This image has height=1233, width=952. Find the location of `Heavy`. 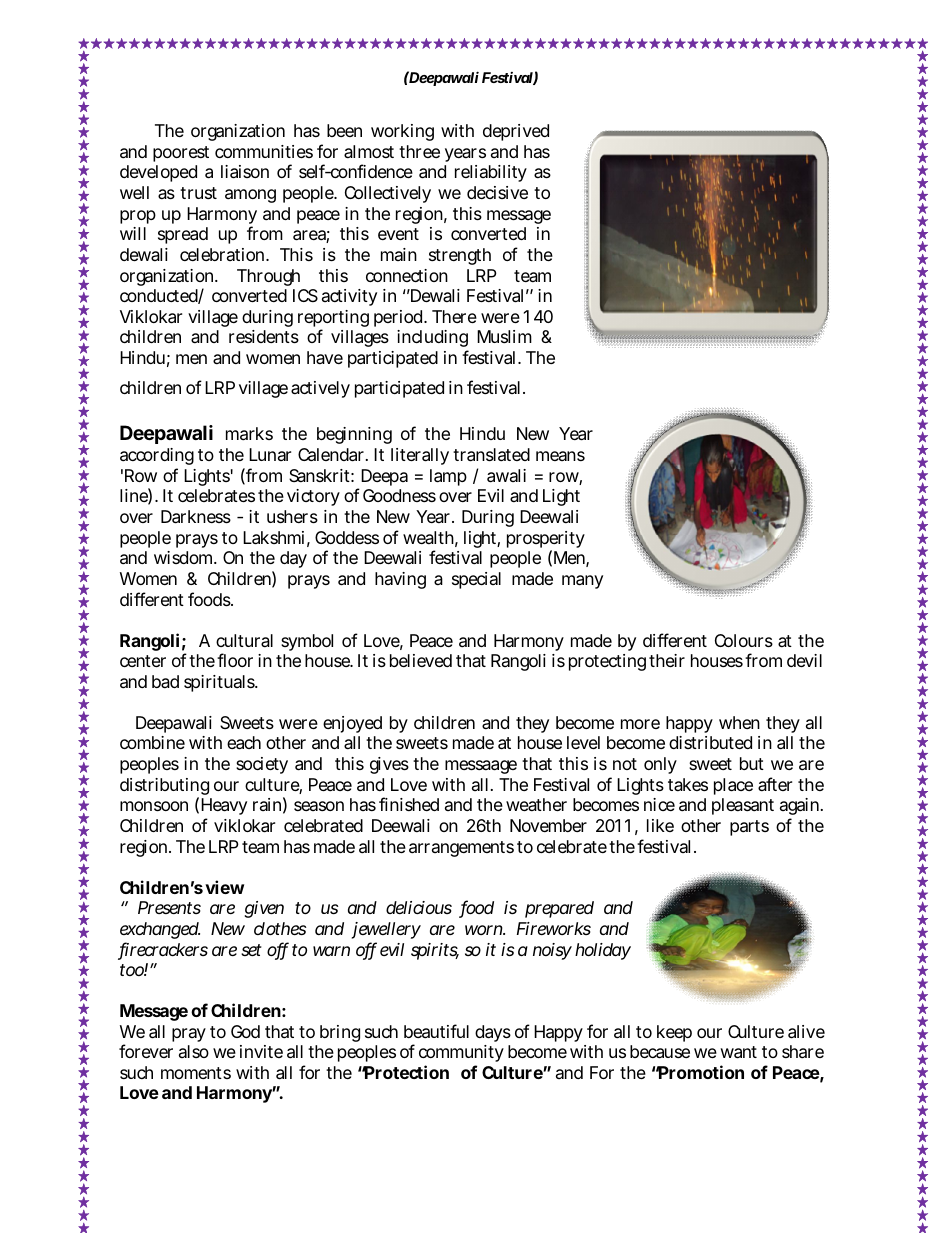

Heavy is located at coordinates (224, 806).
